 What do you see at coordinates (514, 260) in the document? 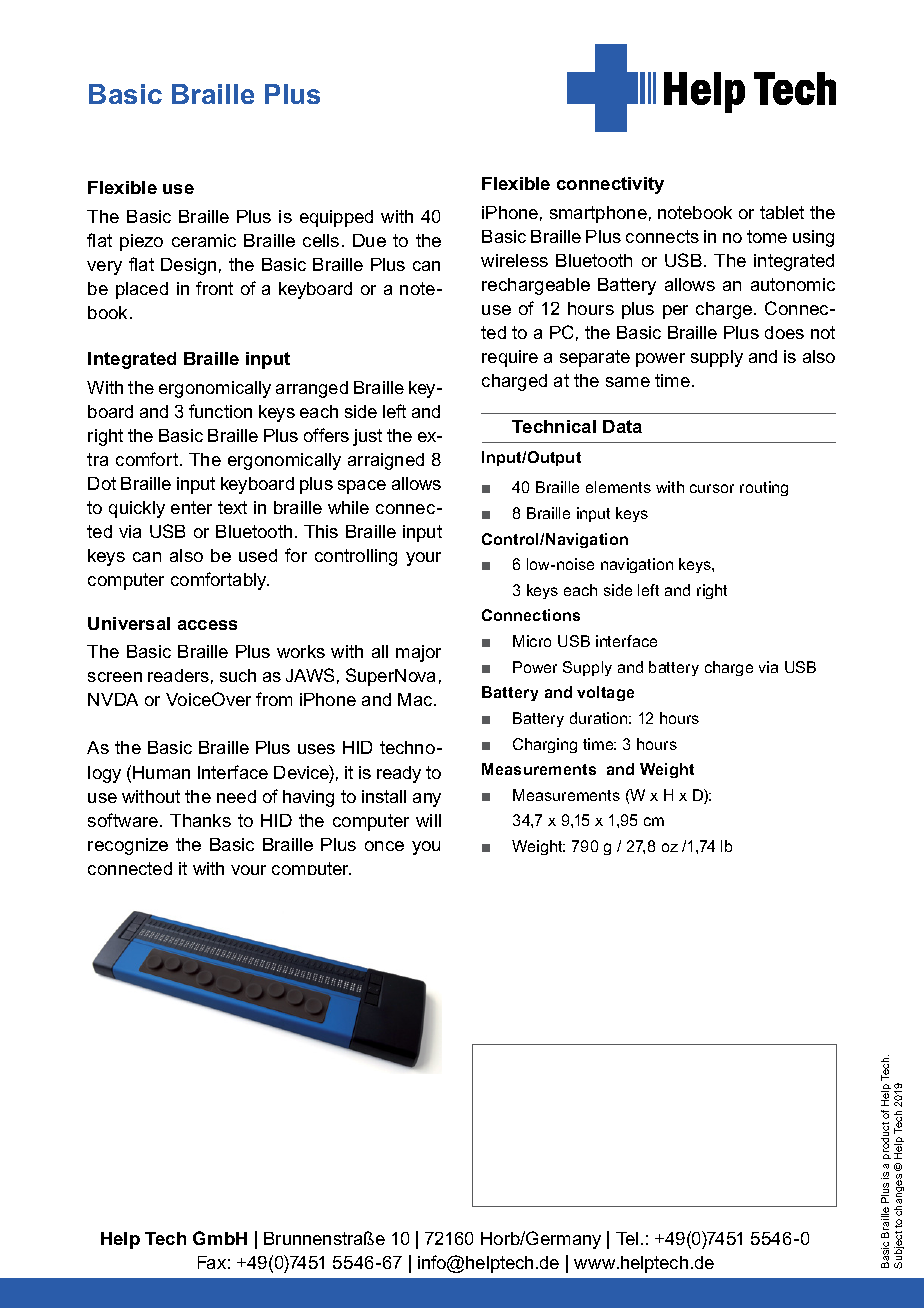
I see `wireless` at bounding box center [514, 260].
